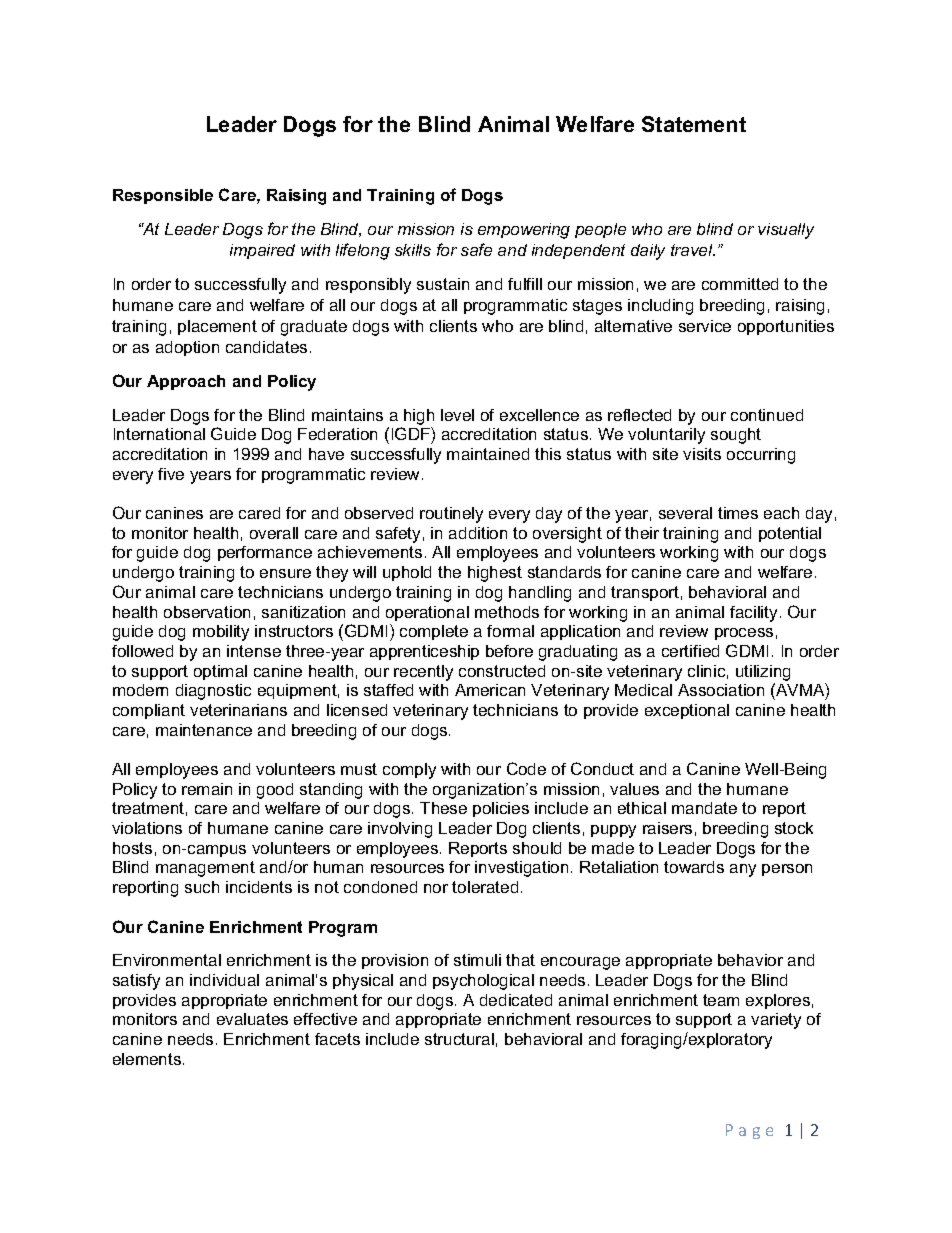 This screenshot has height=1233, width=952. I want to click on process, so click(744, 634).
